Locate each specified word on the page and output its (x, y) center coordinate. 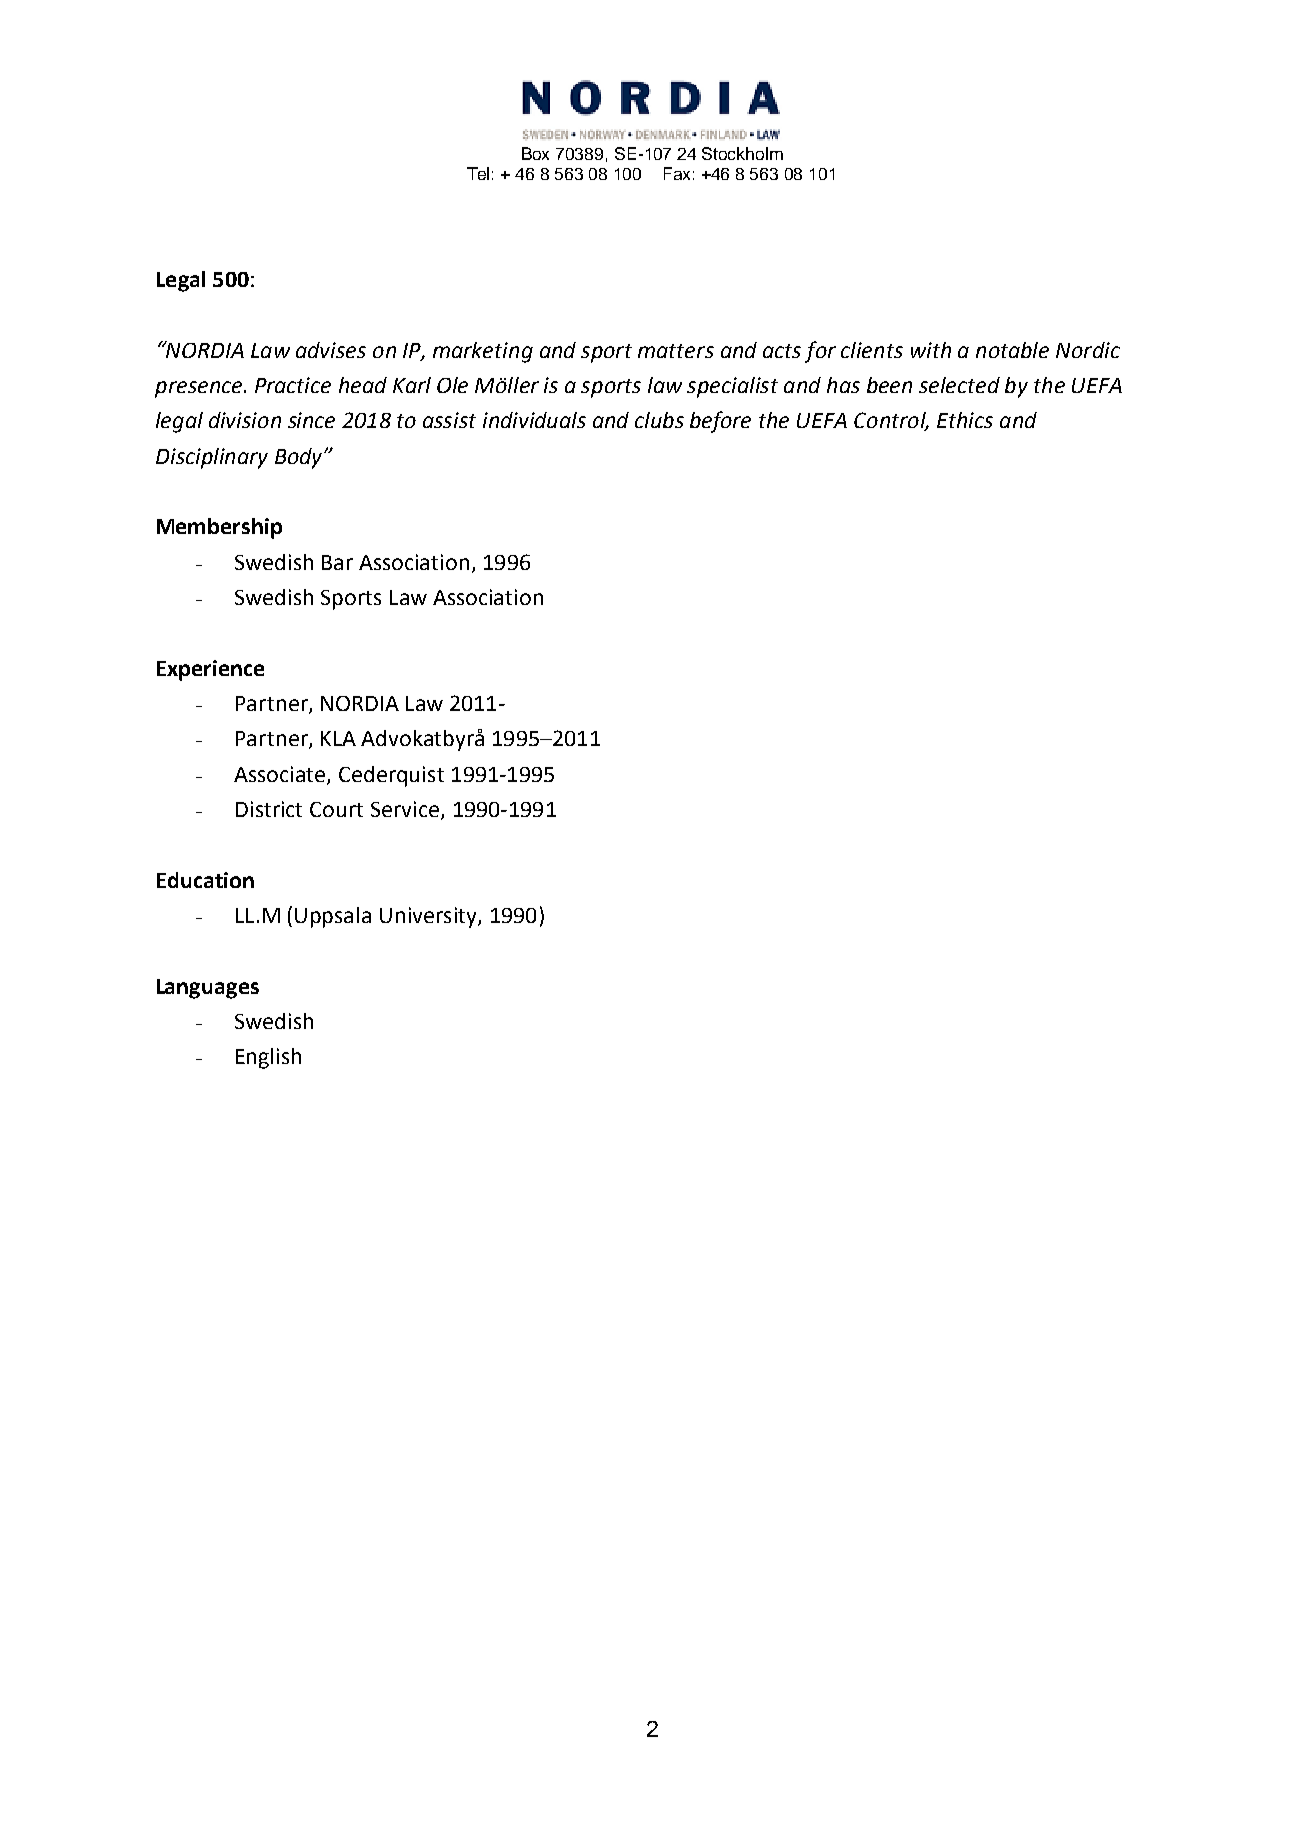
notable (1012, 350)
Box (535, 153)
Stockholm (742, 153)
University (429, 917)
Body (300, 458)
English (268, 1058)
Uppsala (333, 917)
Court (336, 809)
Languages (208, 989)
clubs (659, 420)
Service (405, 809)
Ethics (965, 420)
